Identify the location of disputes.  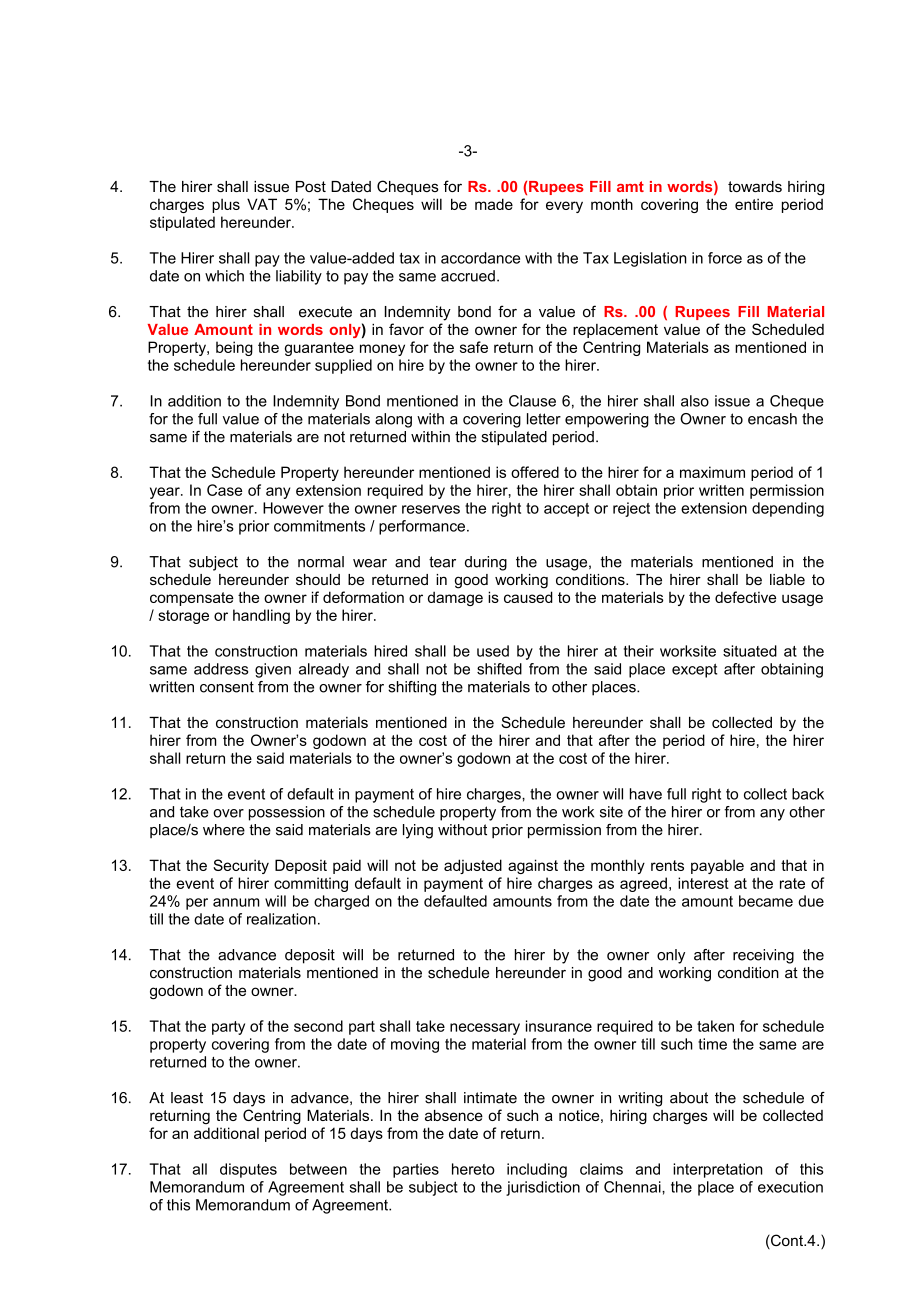
(248, 1170).
